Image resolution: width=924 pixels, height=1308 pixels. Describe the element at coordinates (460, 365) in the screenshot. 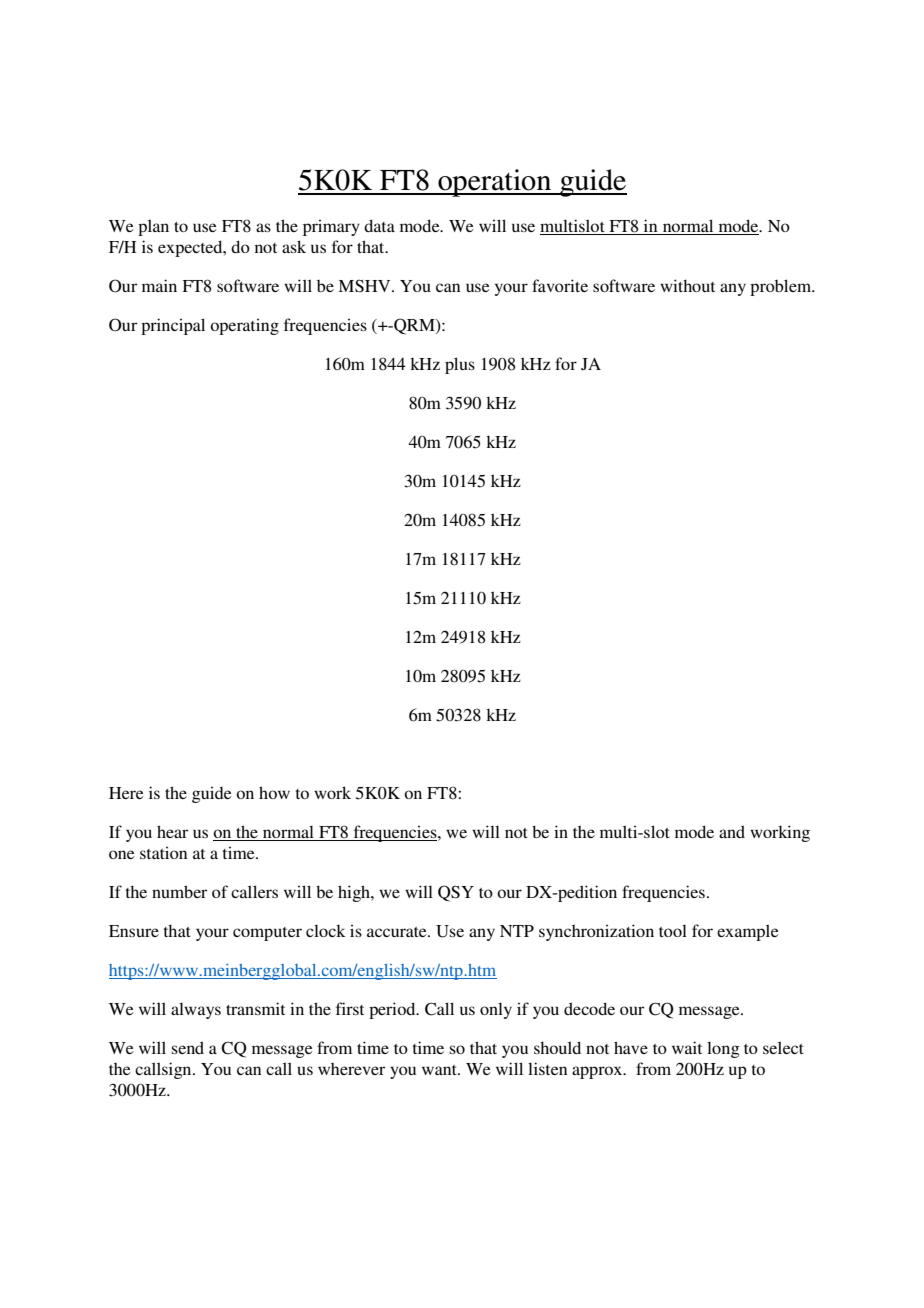

I see `plus` at that location.
